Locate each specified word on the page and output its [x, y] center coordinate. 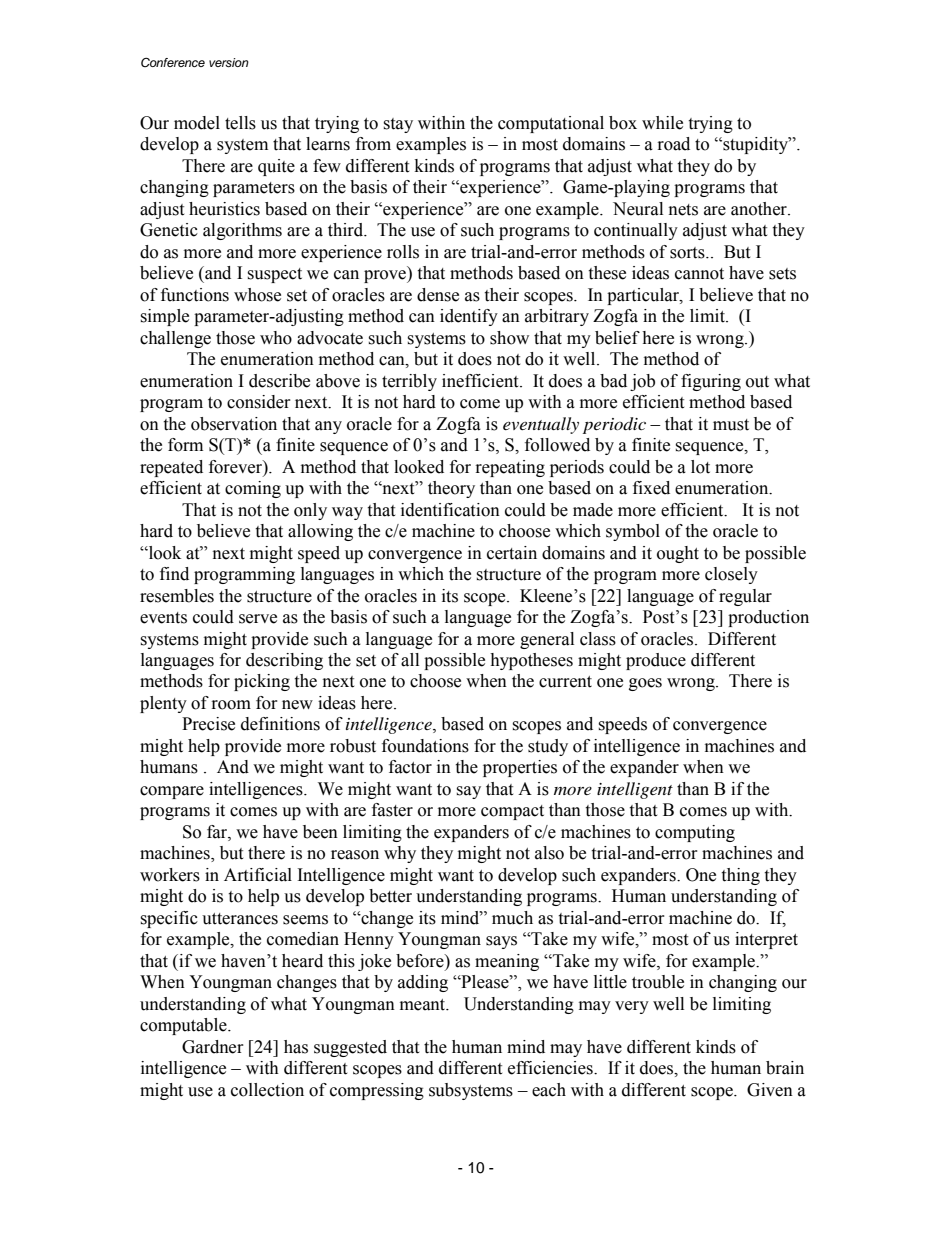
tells [240, 123]
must [731, 425]
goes [645, 684]
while [662, 123]
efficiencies [551, 1068]
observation [234, 424]
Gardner [213, 1047]
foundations [425, 746]
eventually [541, 425]
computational [551, 124]
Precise [208, 724]
